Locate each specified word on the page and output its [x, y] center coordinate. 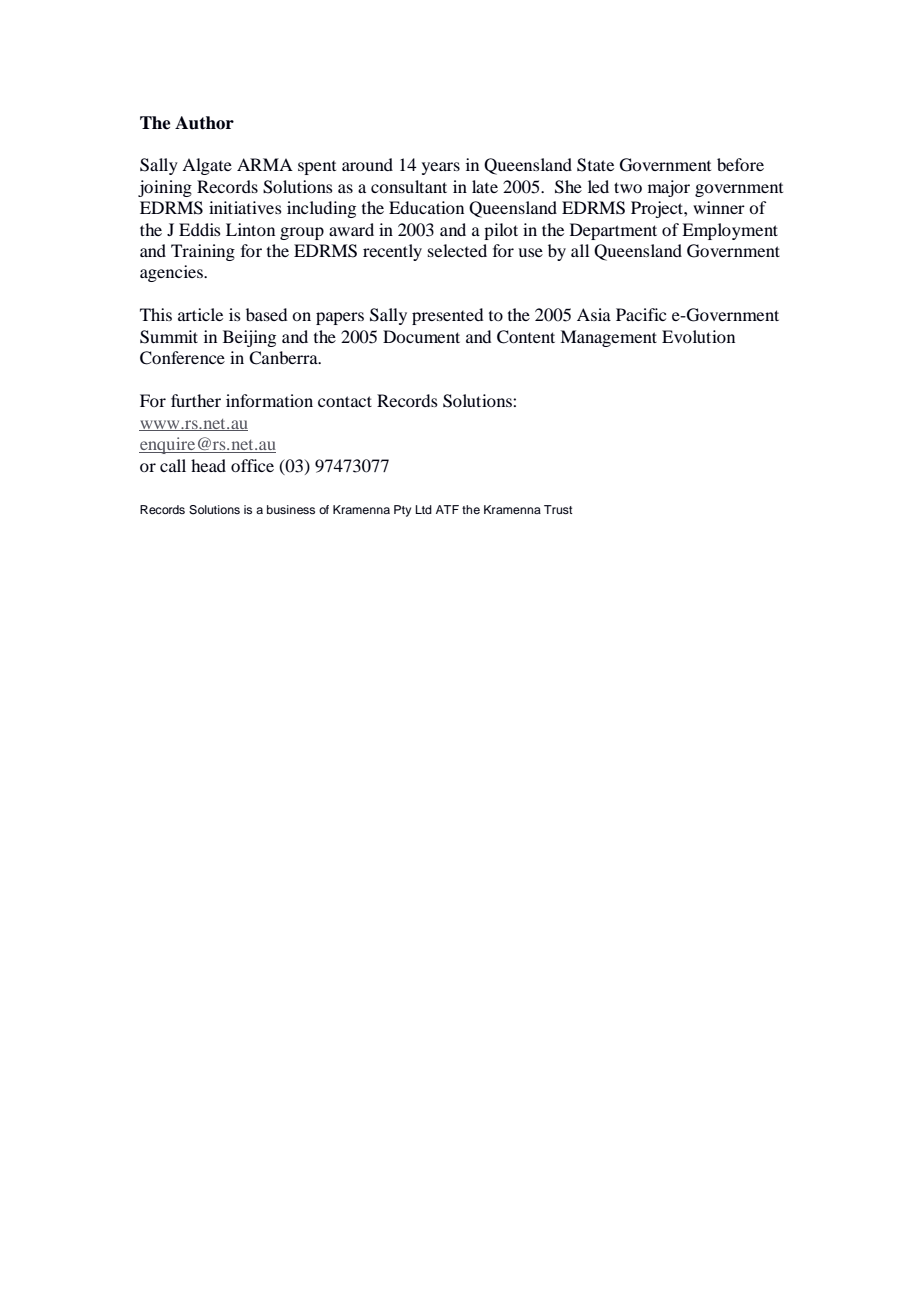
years [441, 168]
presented [447, 316]
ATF [447, 509]
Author [204, 123]
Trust [558, 509]
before [740, 164]
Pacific [641, 314]
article [200, 314]
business [291, 509]
